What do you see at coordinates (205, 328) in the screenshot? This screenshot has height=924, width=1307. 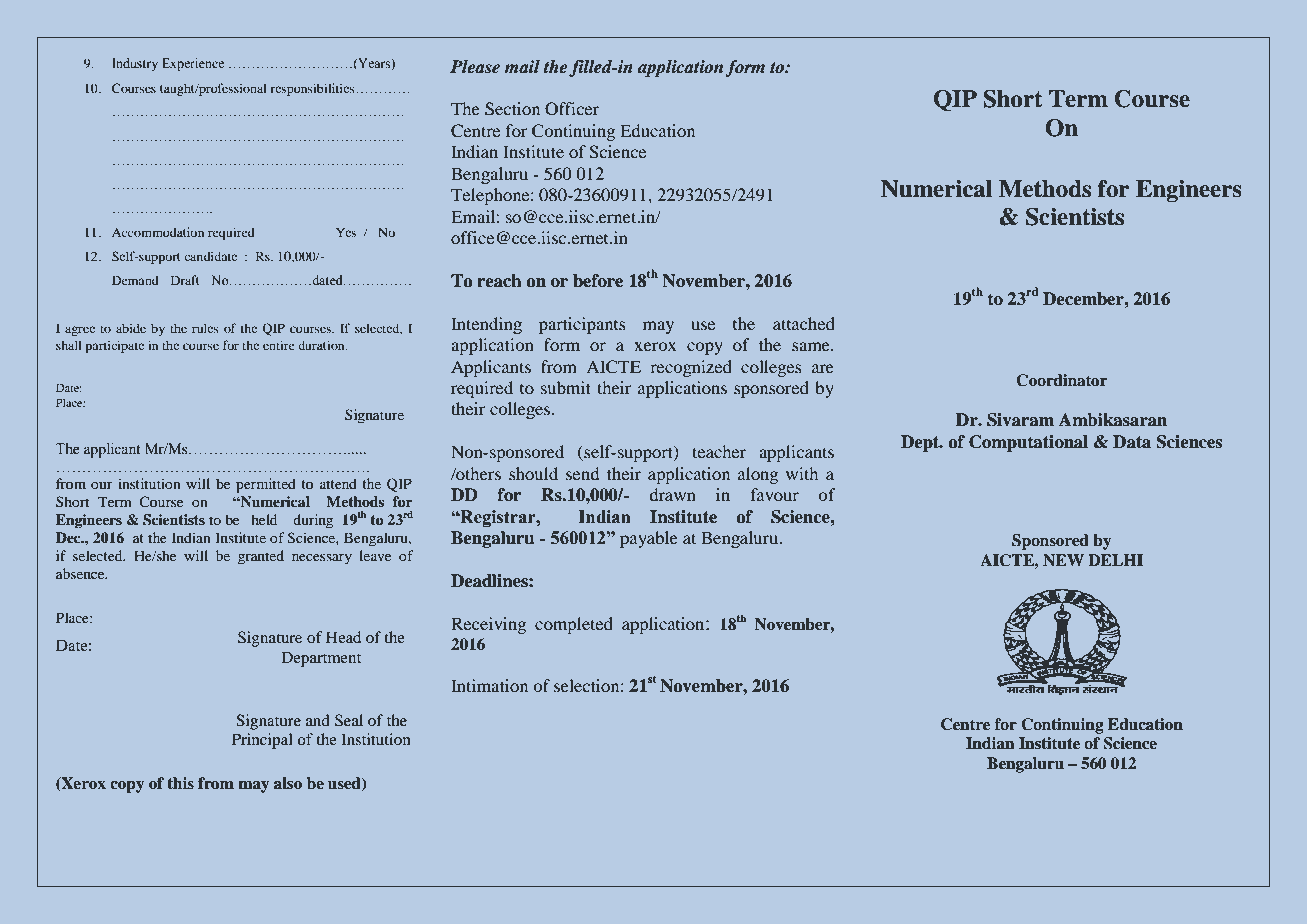 I see `rules` at bounding box center [205, 328].
